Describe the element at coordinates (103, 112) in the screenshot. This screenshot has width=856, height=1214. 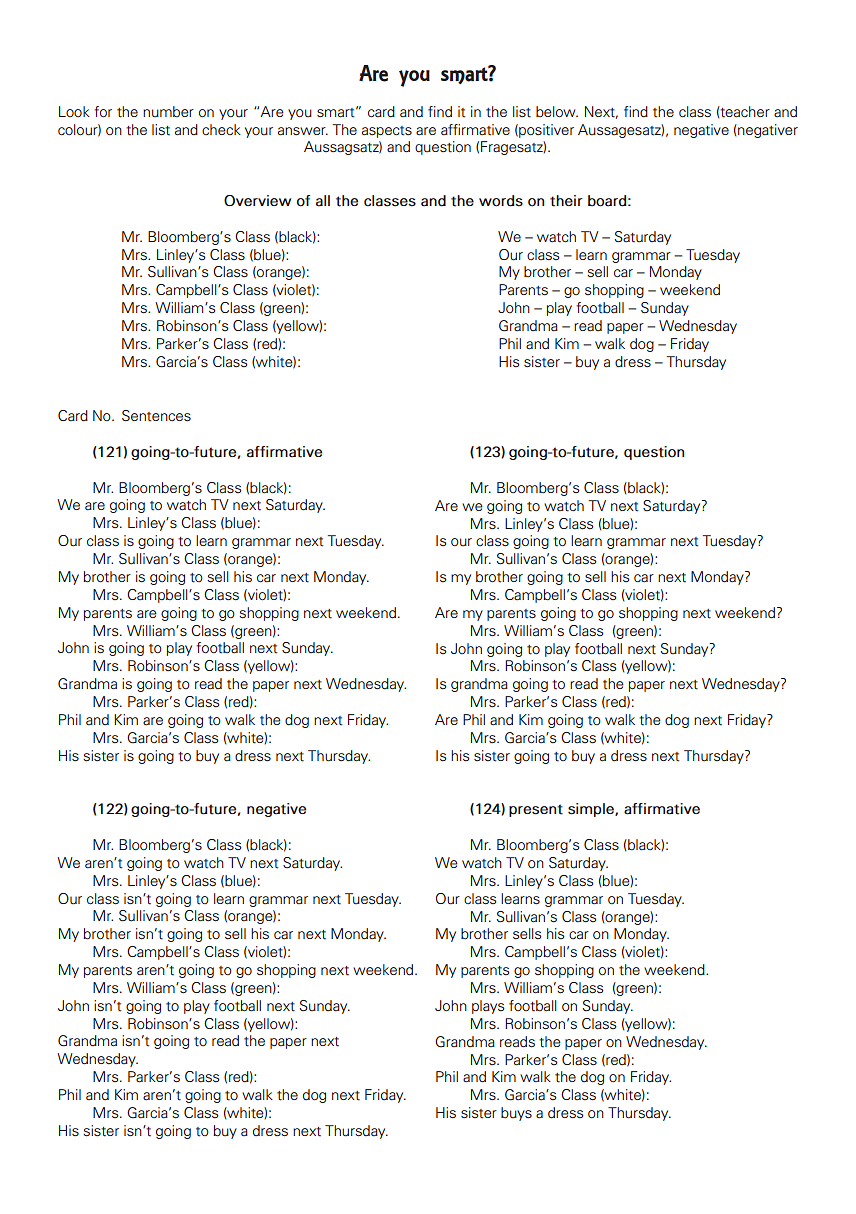
I see `for` at that location.
